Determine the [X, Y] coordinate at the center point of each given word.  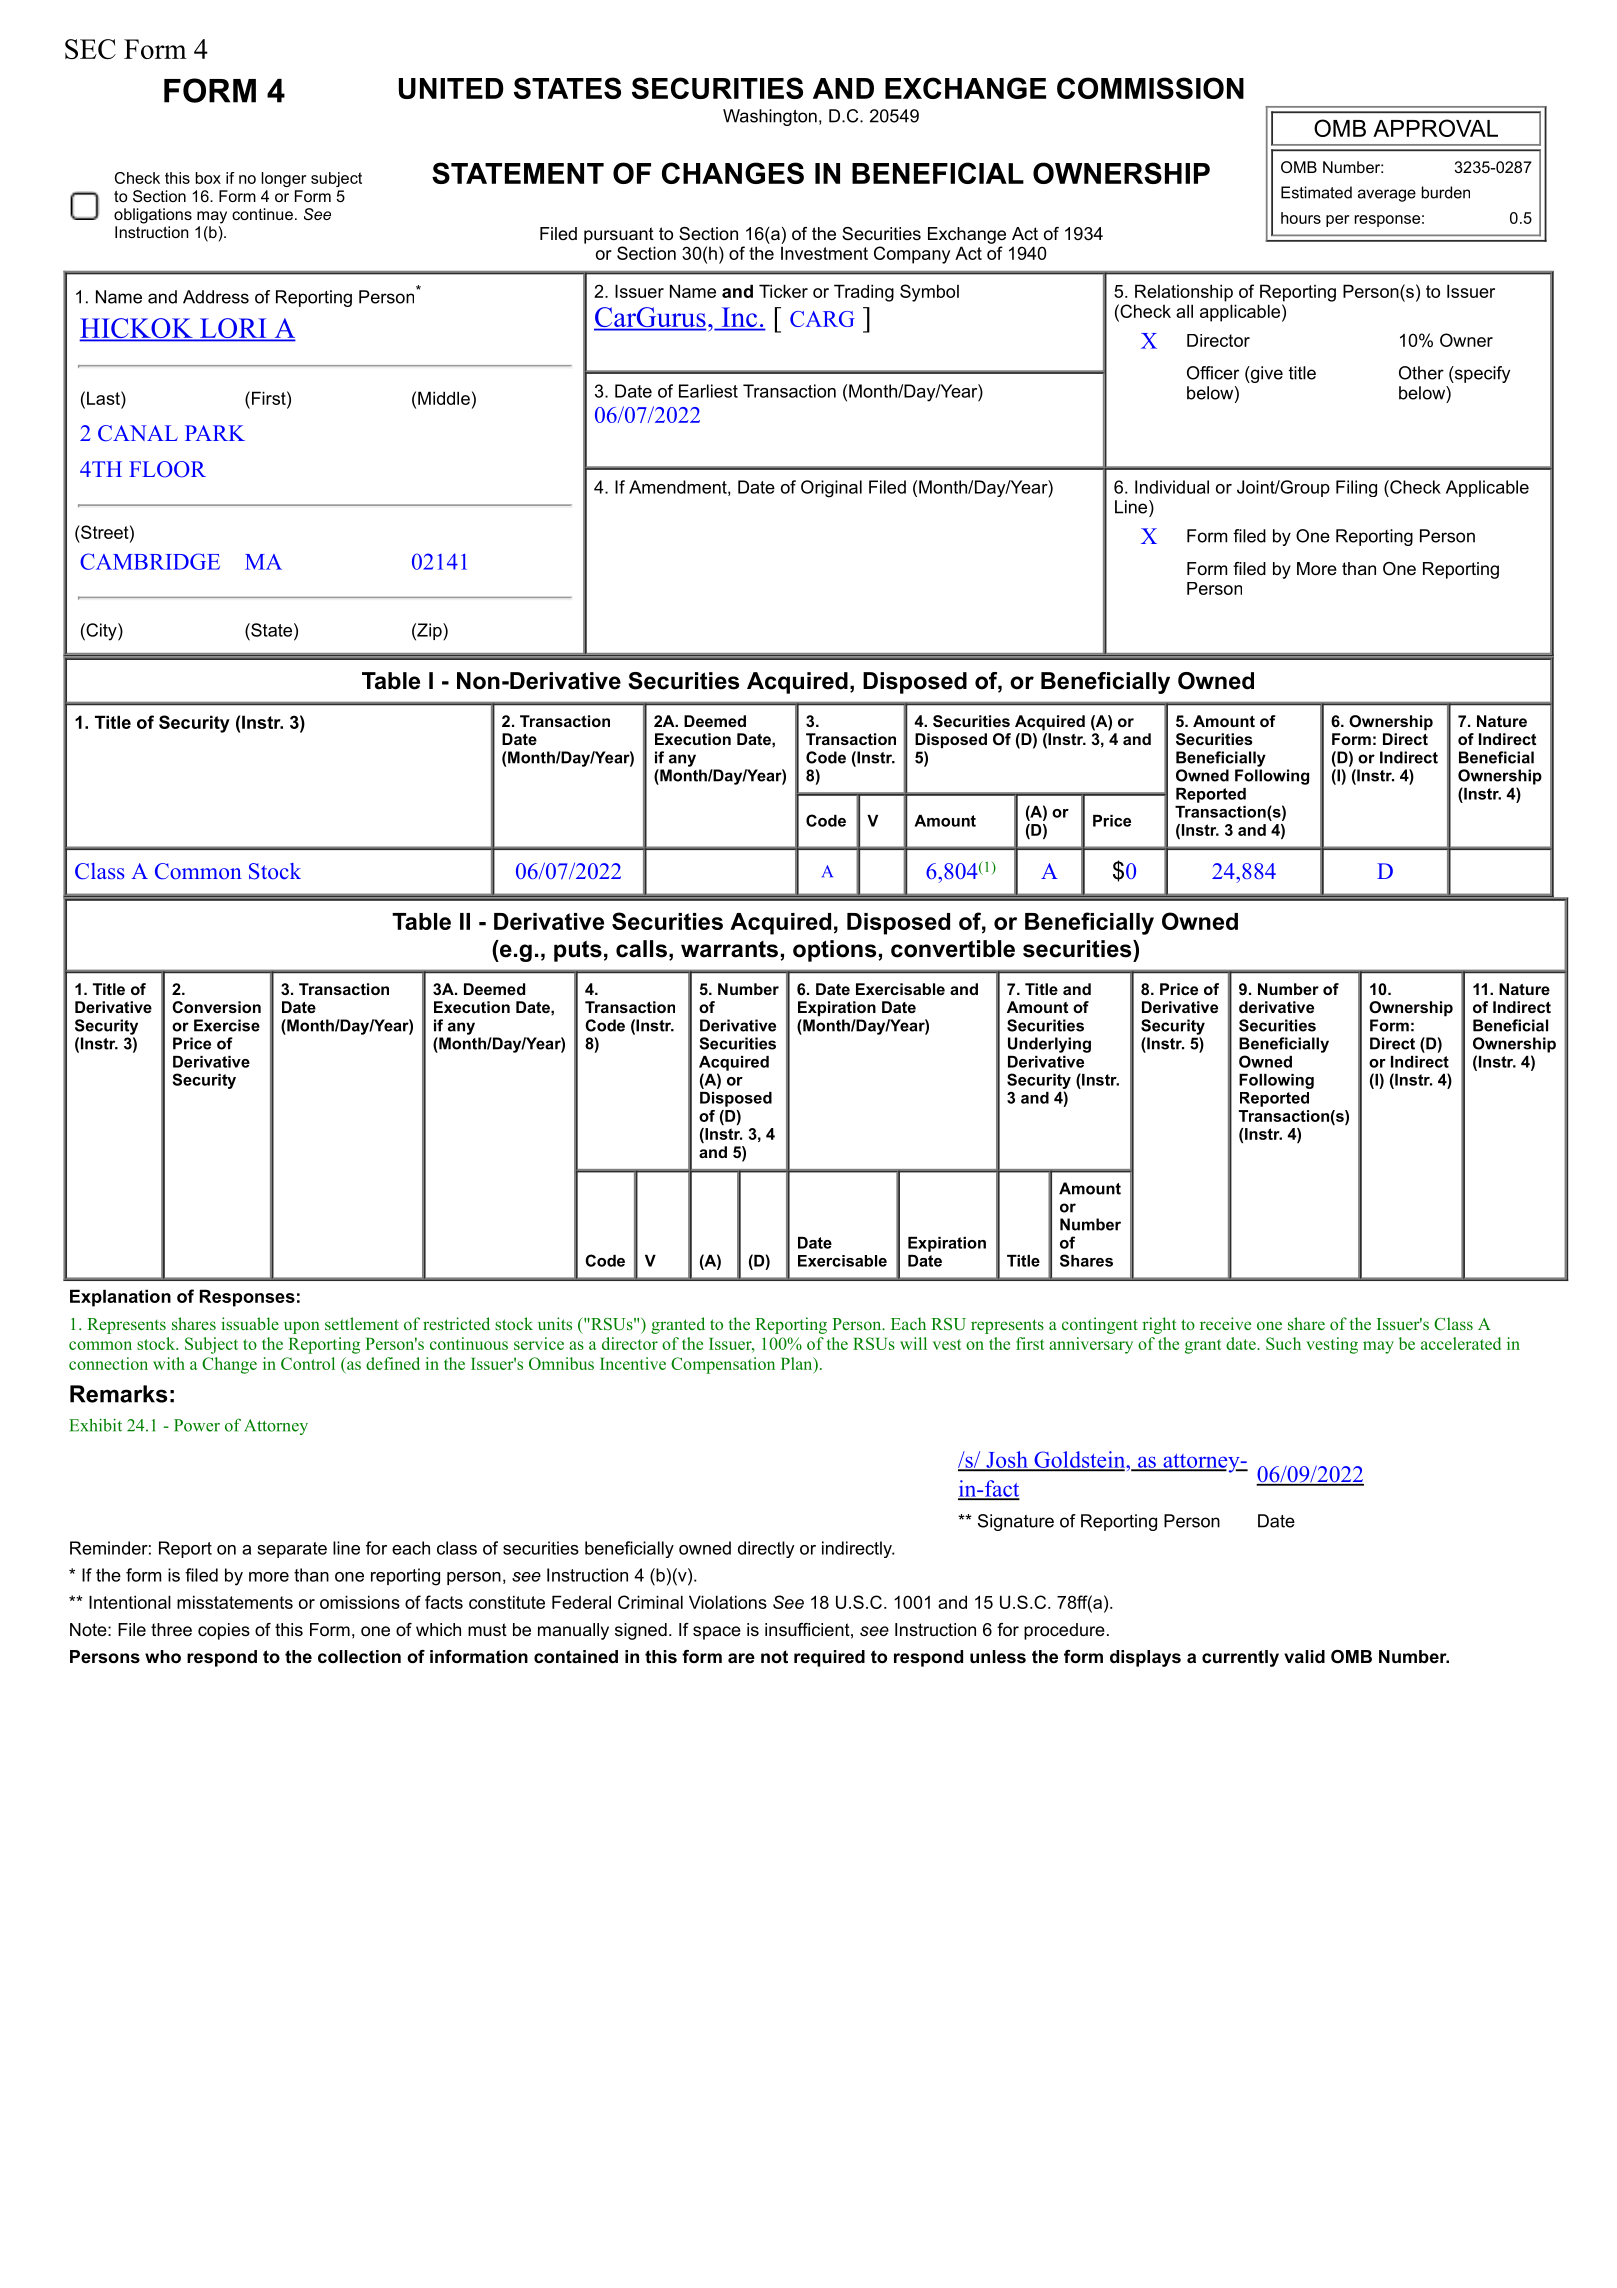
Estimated [1316, 192]
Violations [728, 1602]
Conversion [216, 1007]
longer [283, 179]
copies [224, 1631]
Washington [770, 117]
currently [1240, 1658]
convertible [953, 949]
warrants [729, 949]
